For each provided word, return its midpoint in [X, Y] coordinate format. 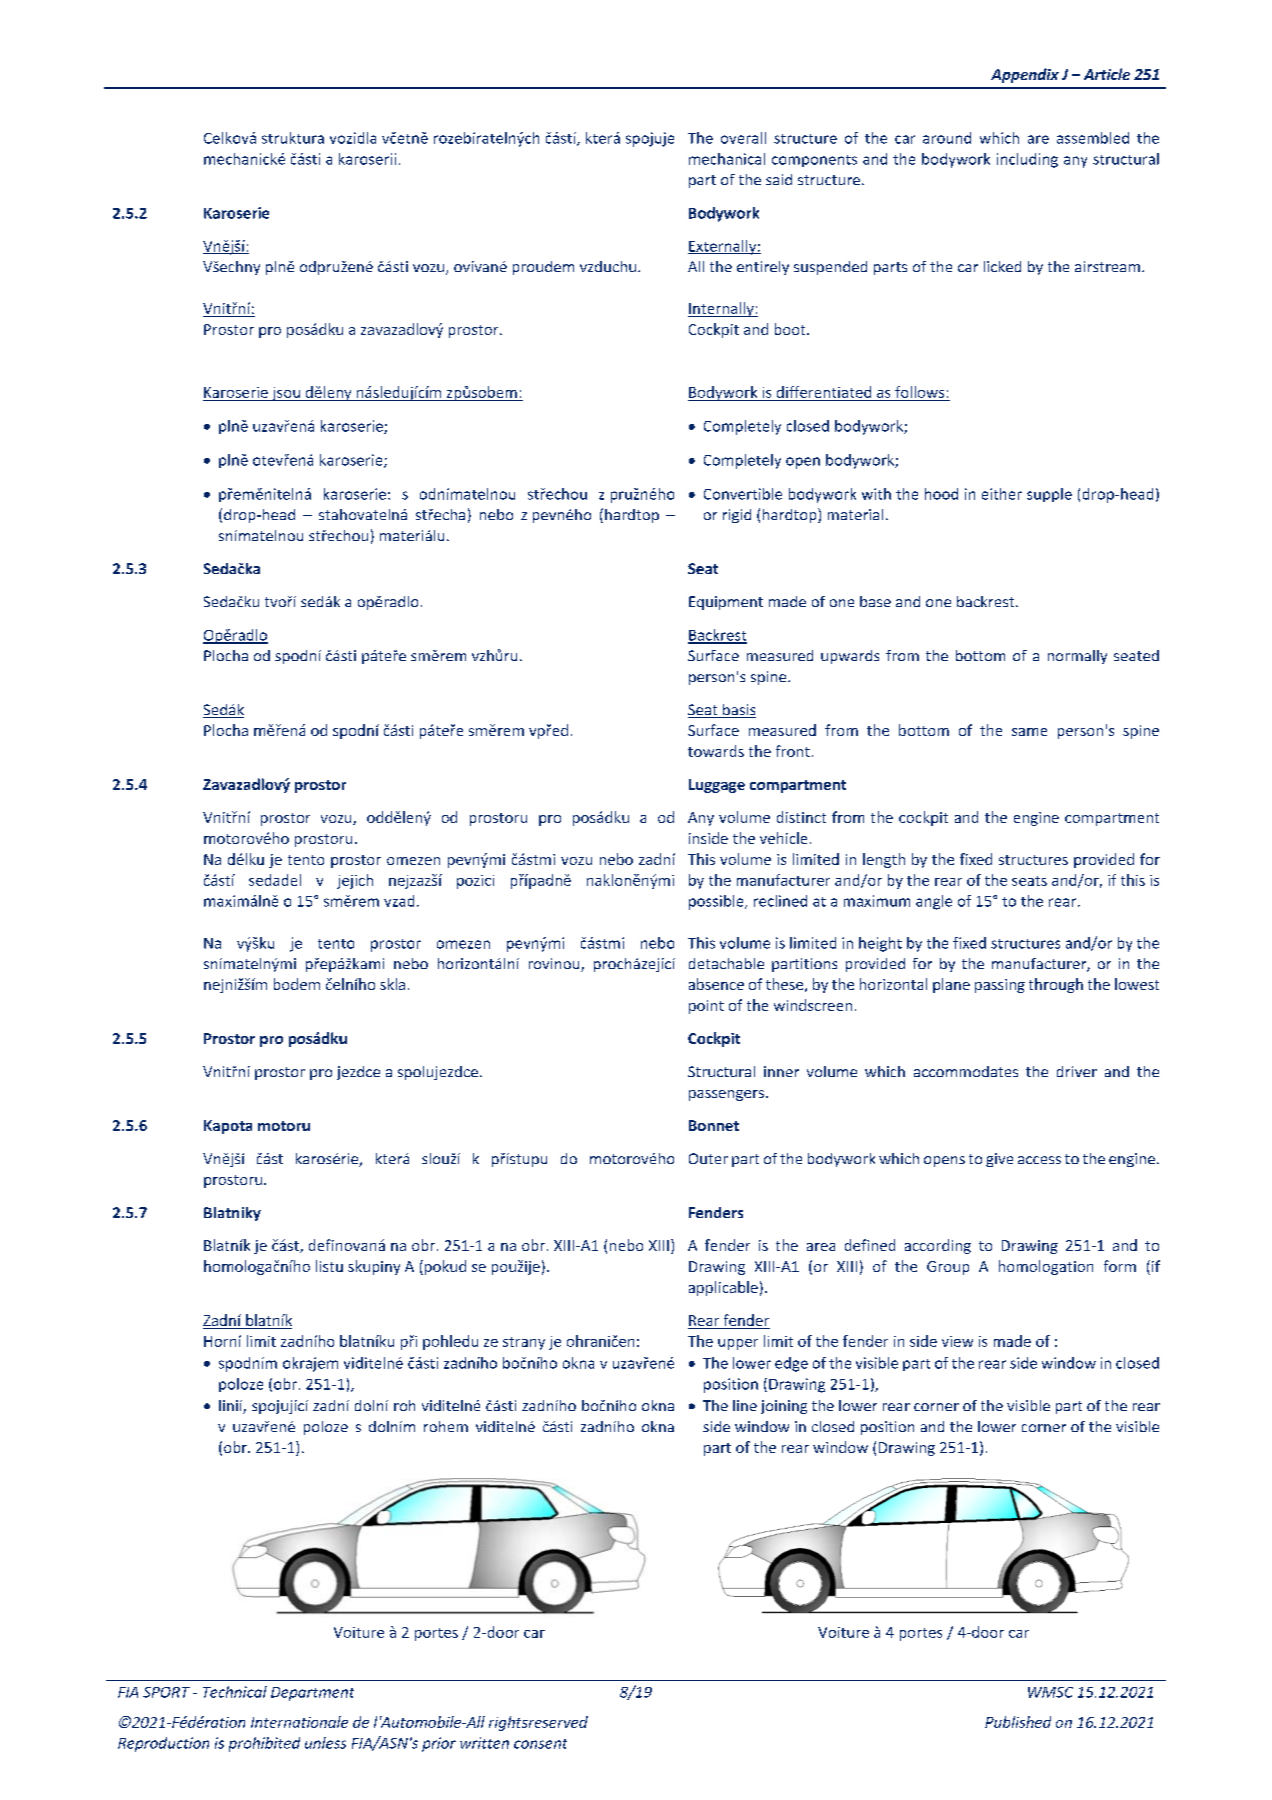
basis [738, 711]
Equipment [726, 603]
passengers [728, 1095]
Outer [708, 1158]
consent [540, 1744]
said [779, 179]
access [1039, 1160]
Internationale [299, 1722]
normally [1077, 657]
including [1027, 160]
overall [743, 138]
